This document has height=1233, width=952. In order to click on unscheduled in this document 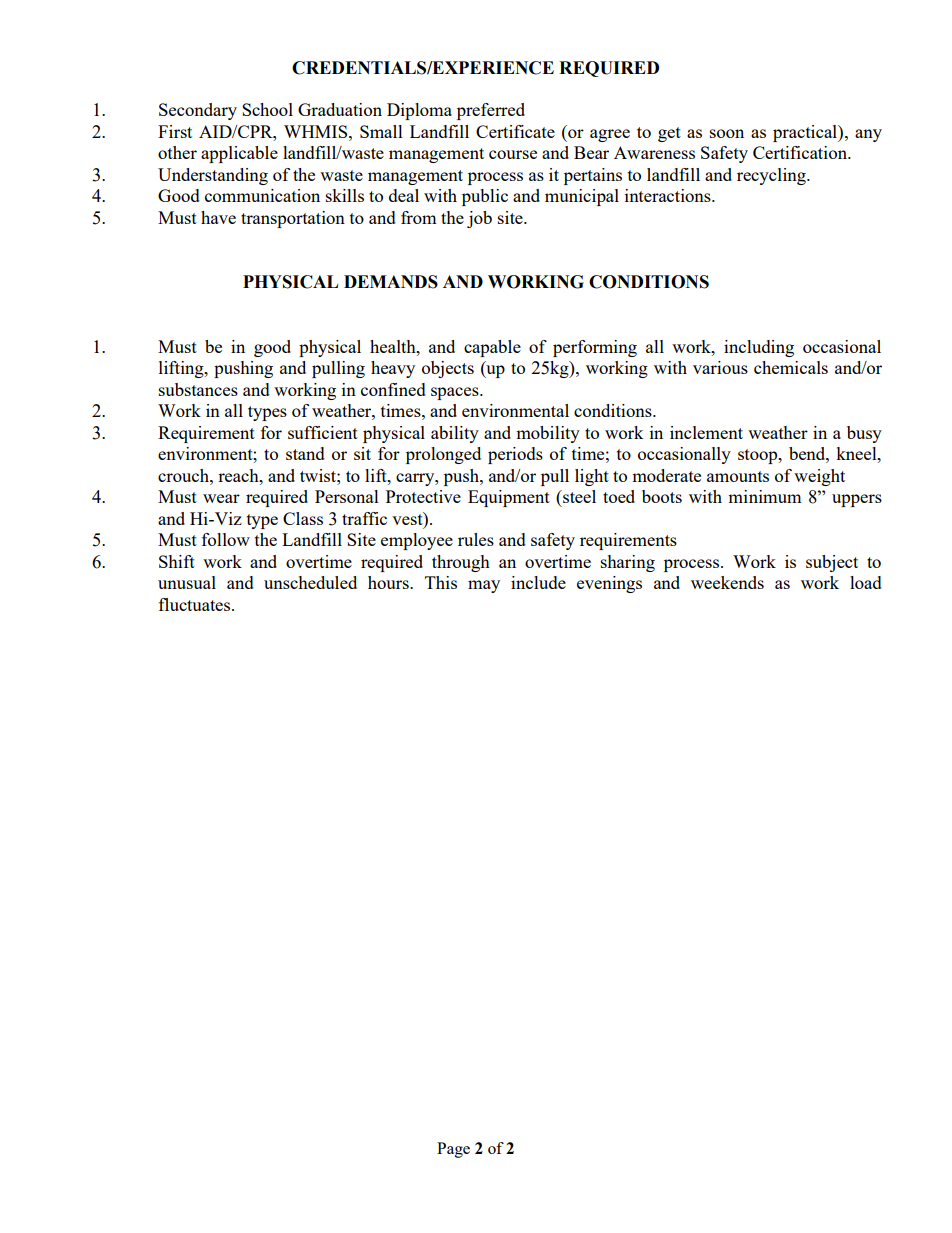, I will do `click(310, 582)`.
